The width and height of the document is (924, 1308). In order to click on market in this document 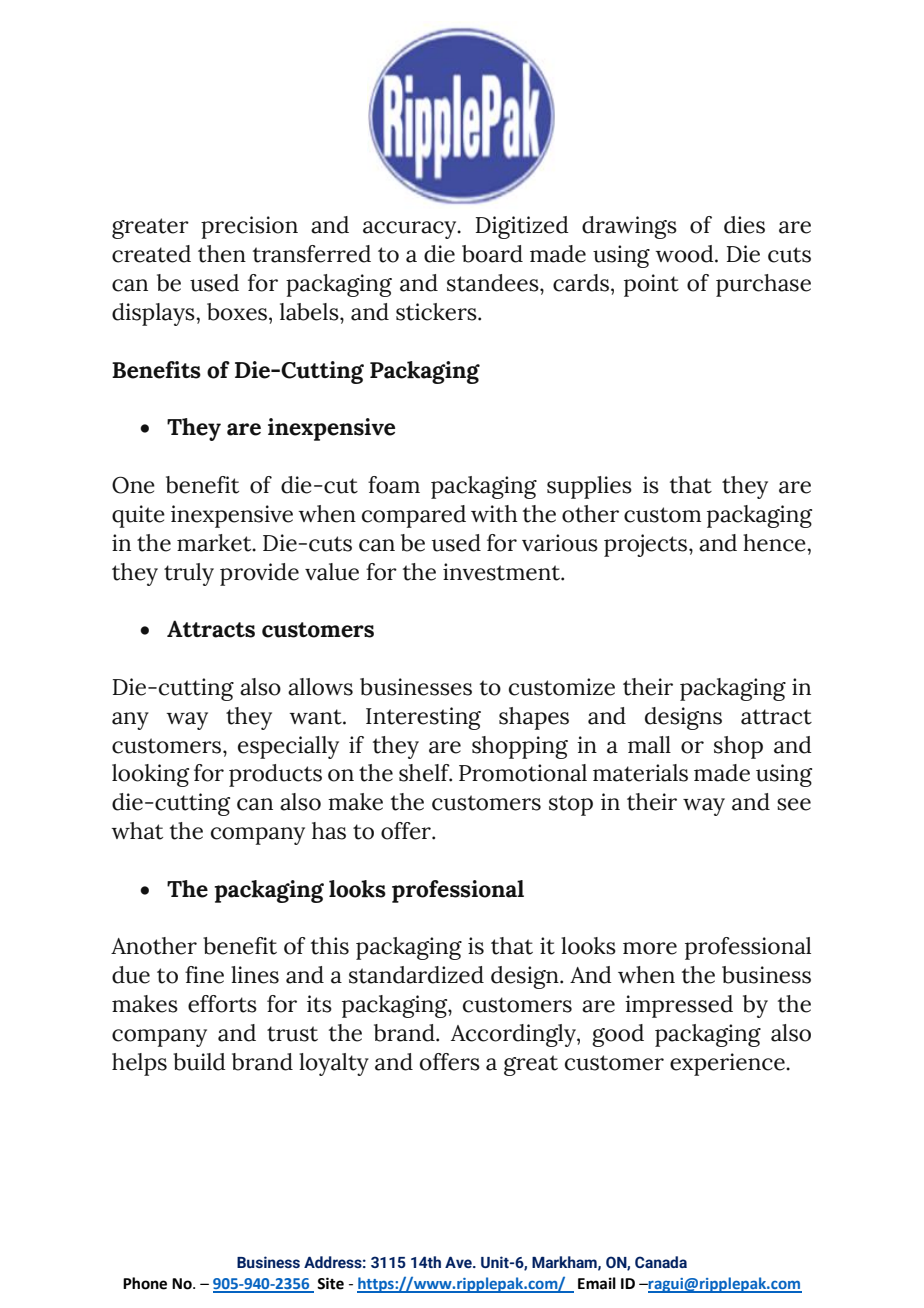, I will do `click(215, 543)`.
